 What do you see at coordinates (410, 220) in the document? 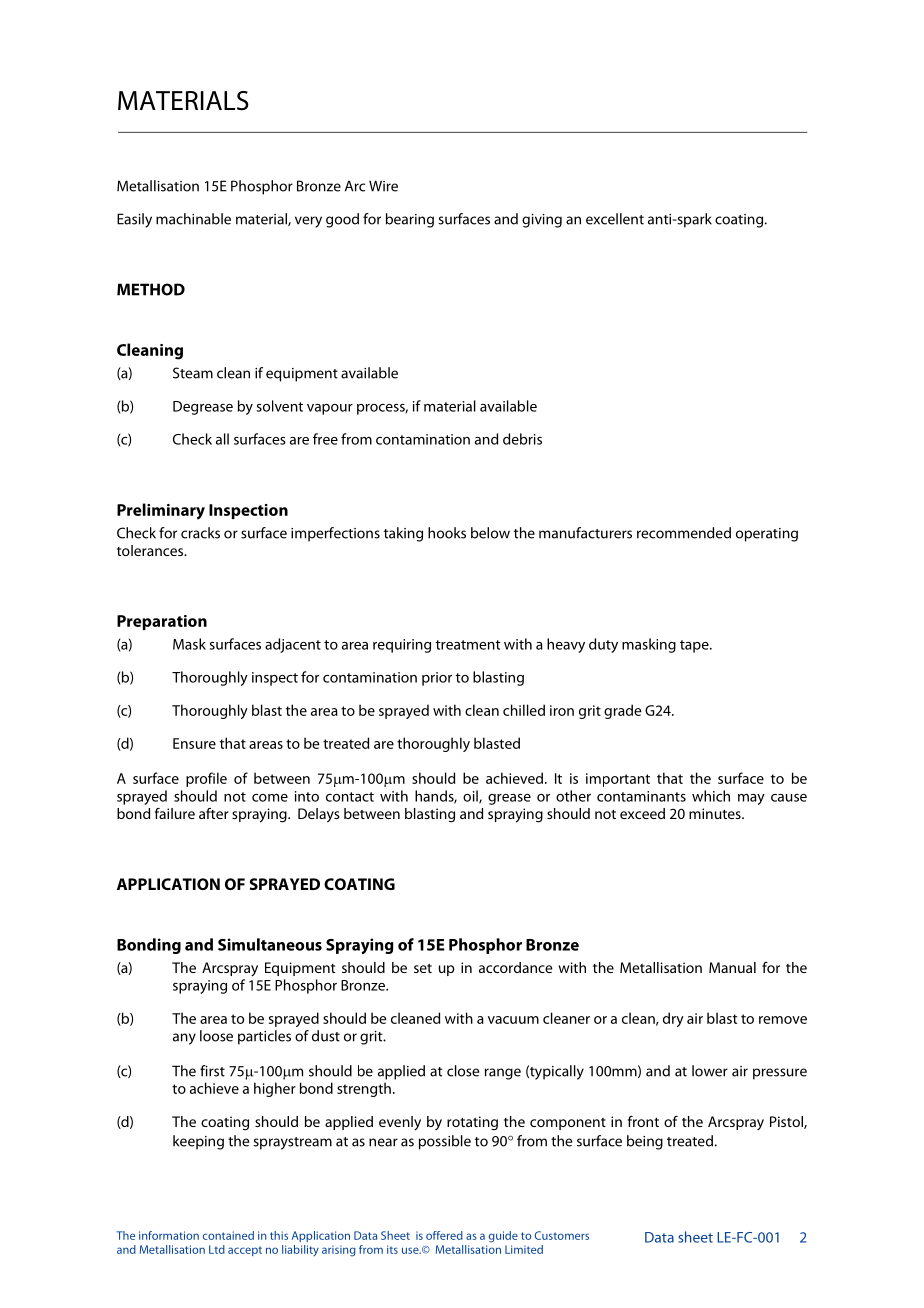
I see `bearing` at bounding box center [410, 220].
